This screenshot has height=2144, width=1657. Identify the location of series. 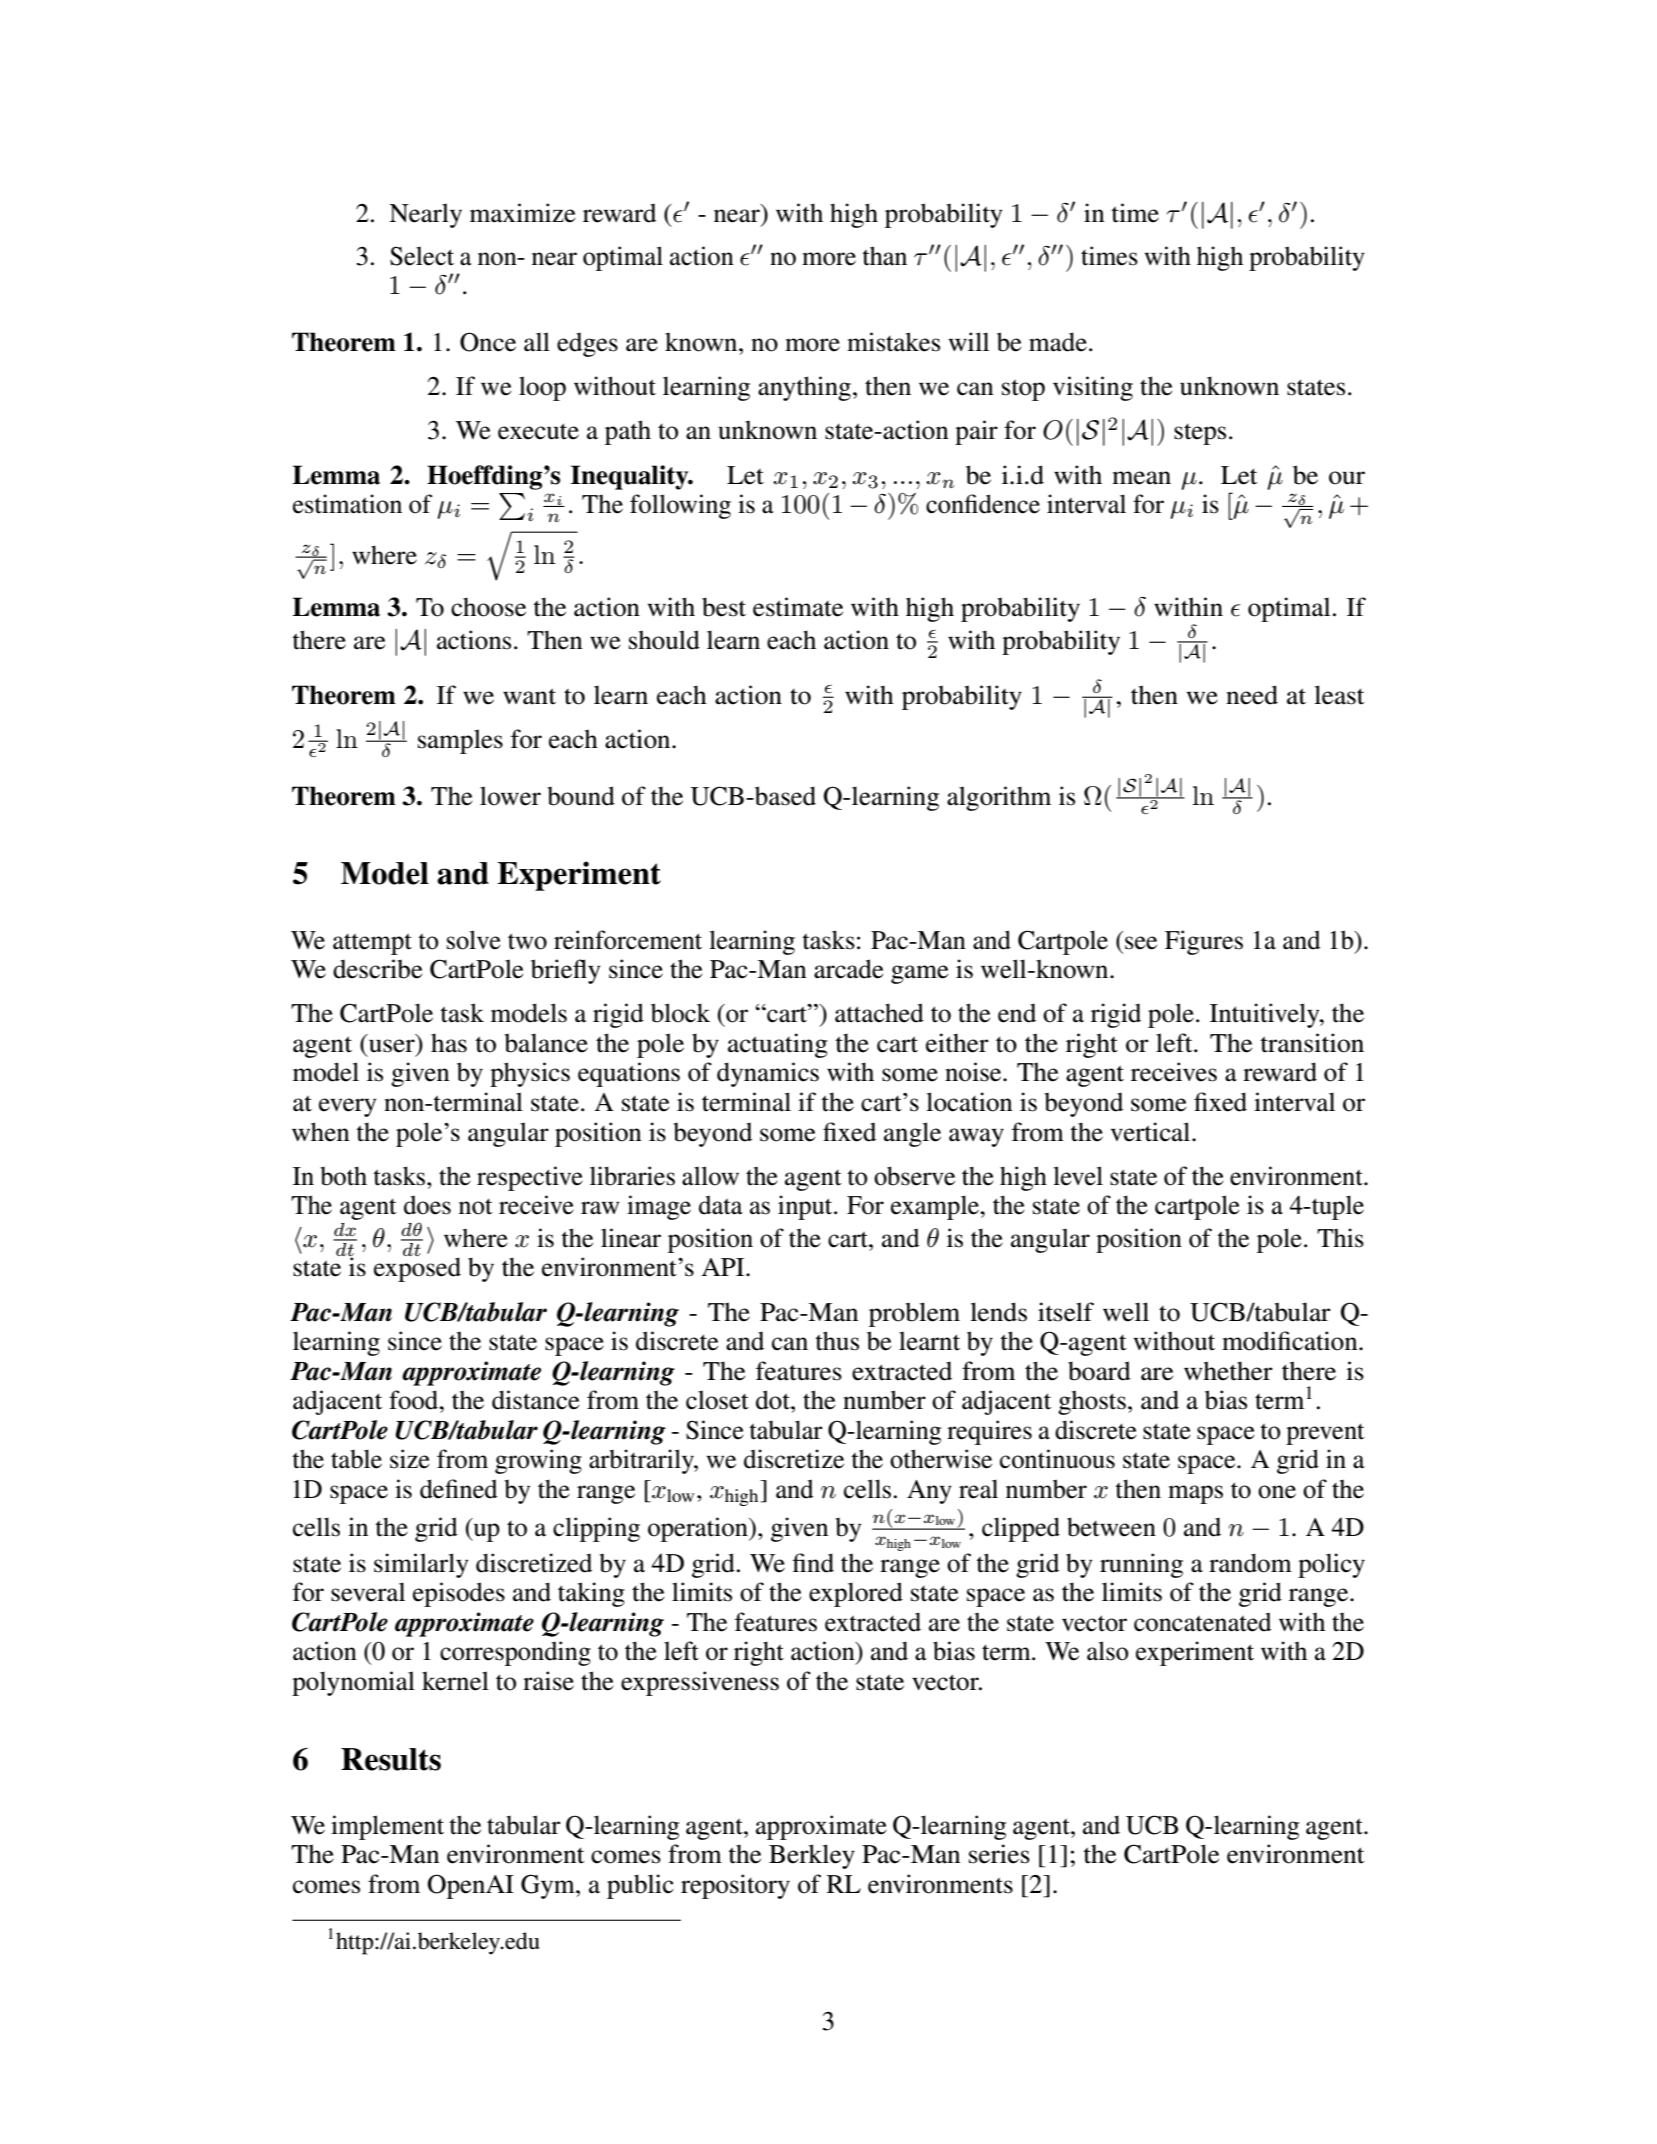
(999, 1854).
